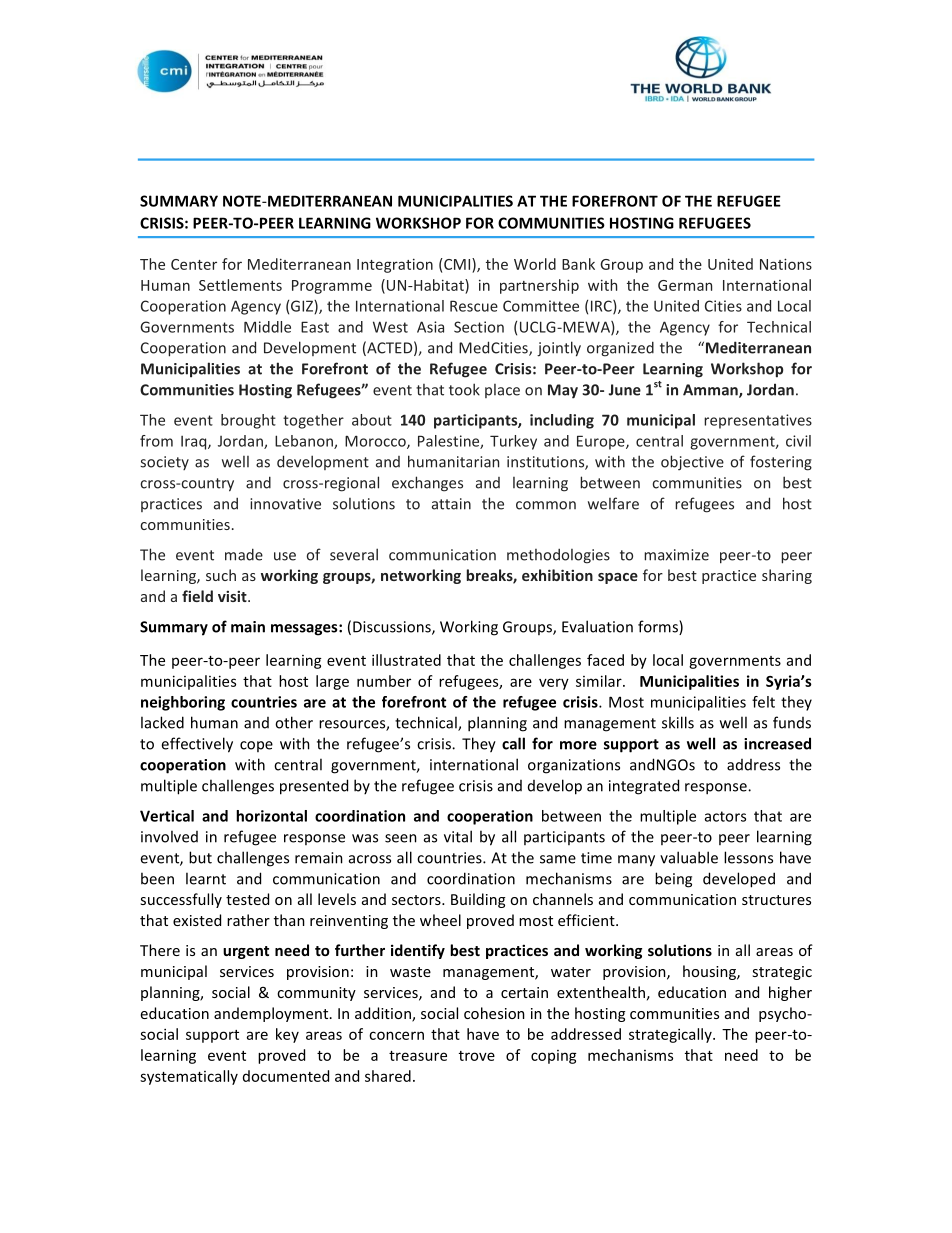 The height and width of the document is (1233, 952). I want to click on trove, so click(477, 1056).
